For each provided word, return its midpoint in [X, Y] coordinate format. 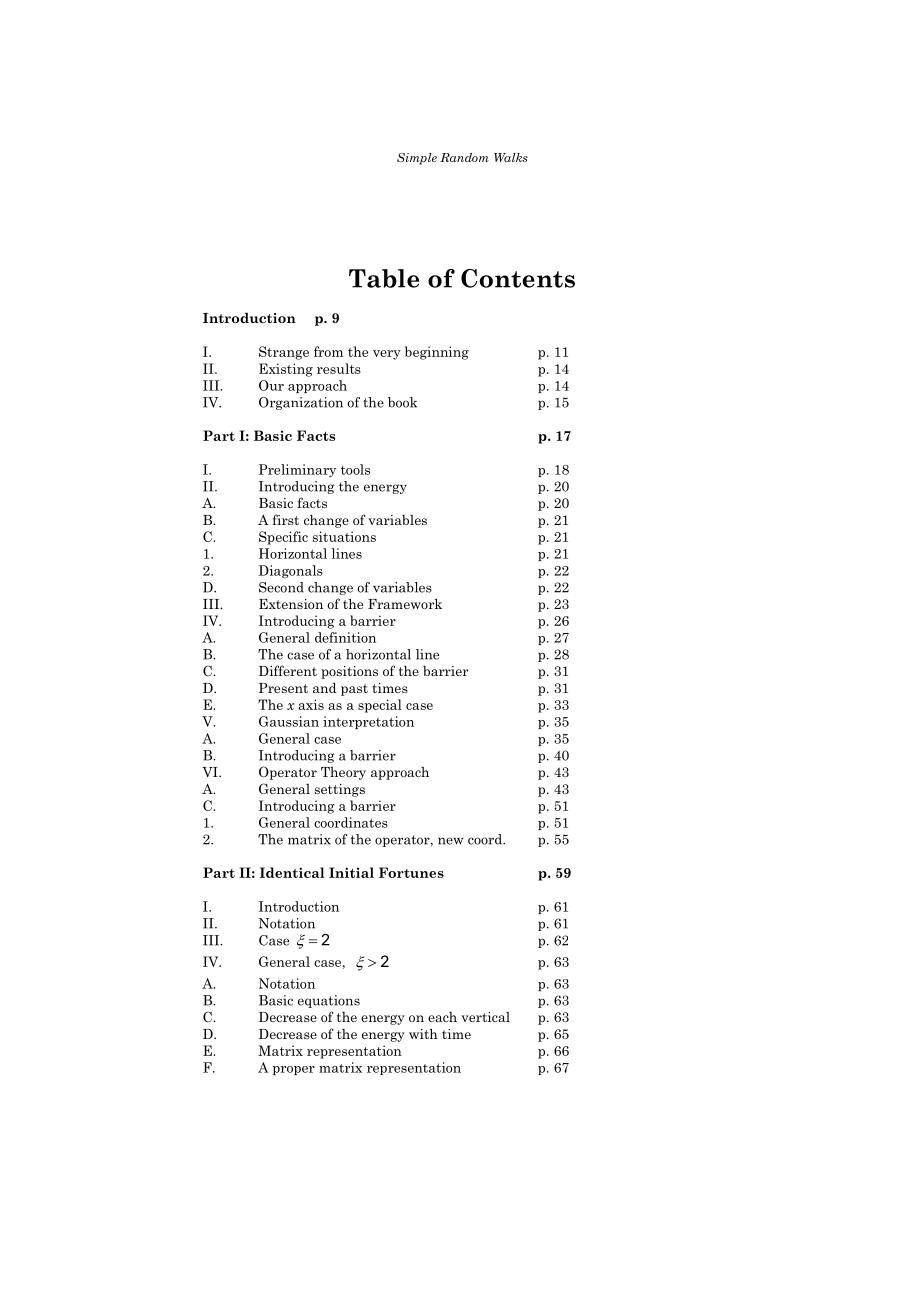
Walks [511, 157]
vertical [485, 1017]
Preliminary [297, 470]
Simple [417, 159]
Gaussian [289, 721]
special [380, 706]
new [451, 841]
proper [294, 1070]
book [402, 402]
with [423, 1034]
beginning [437, 353]
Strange [284, 353]
